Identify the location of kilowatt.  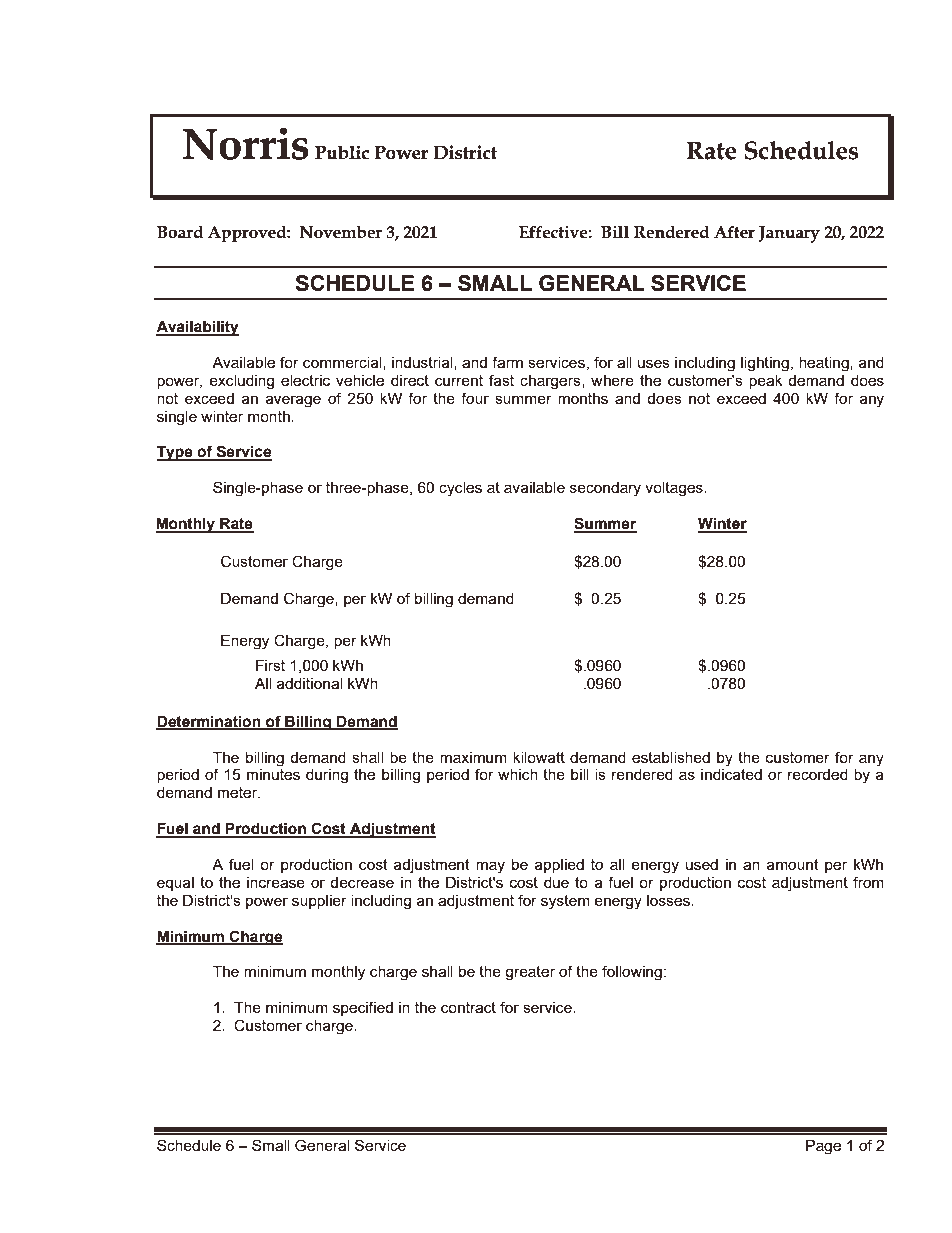
(539, 757).
